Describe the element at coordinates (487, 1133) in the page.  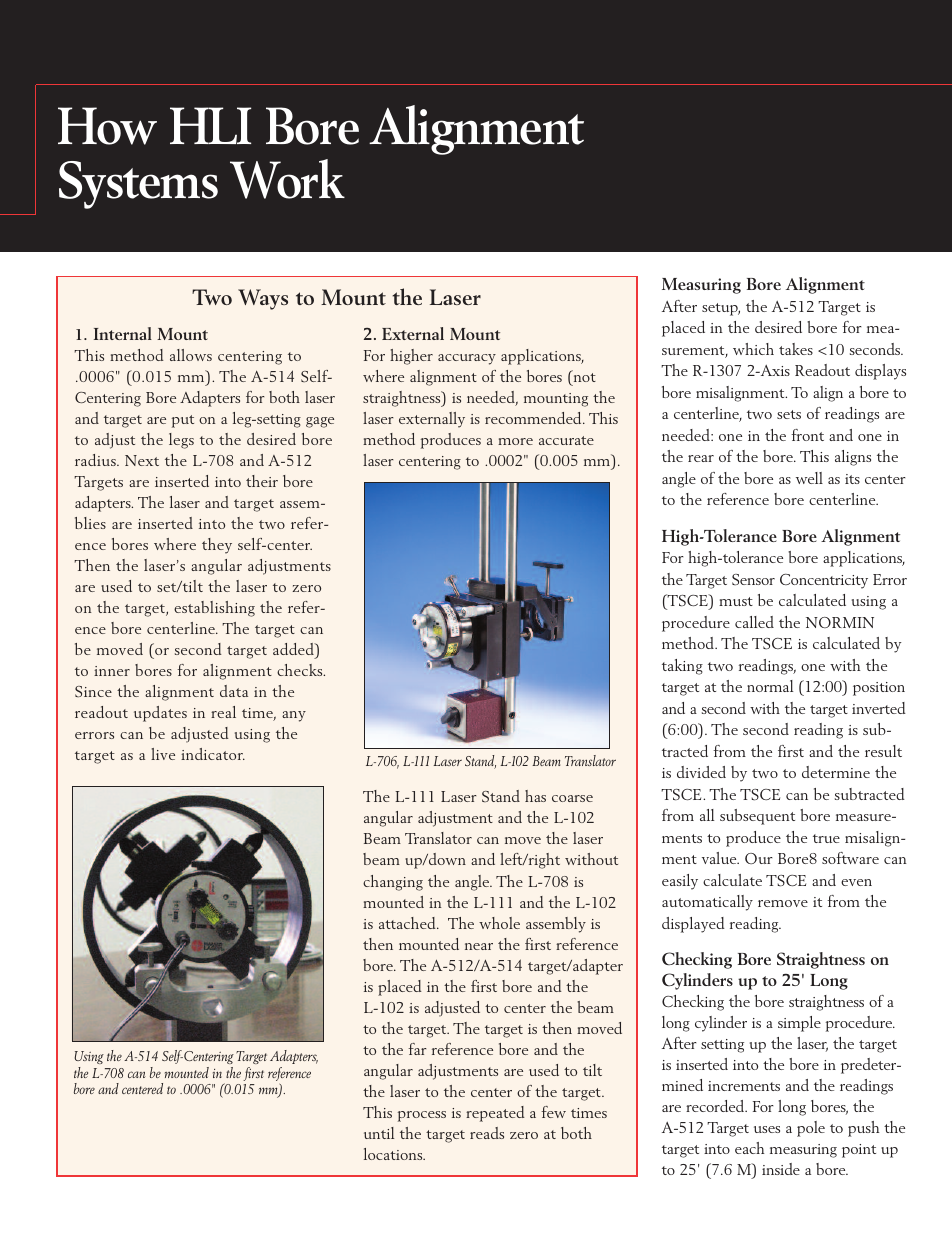
I see `reads` at that location.
